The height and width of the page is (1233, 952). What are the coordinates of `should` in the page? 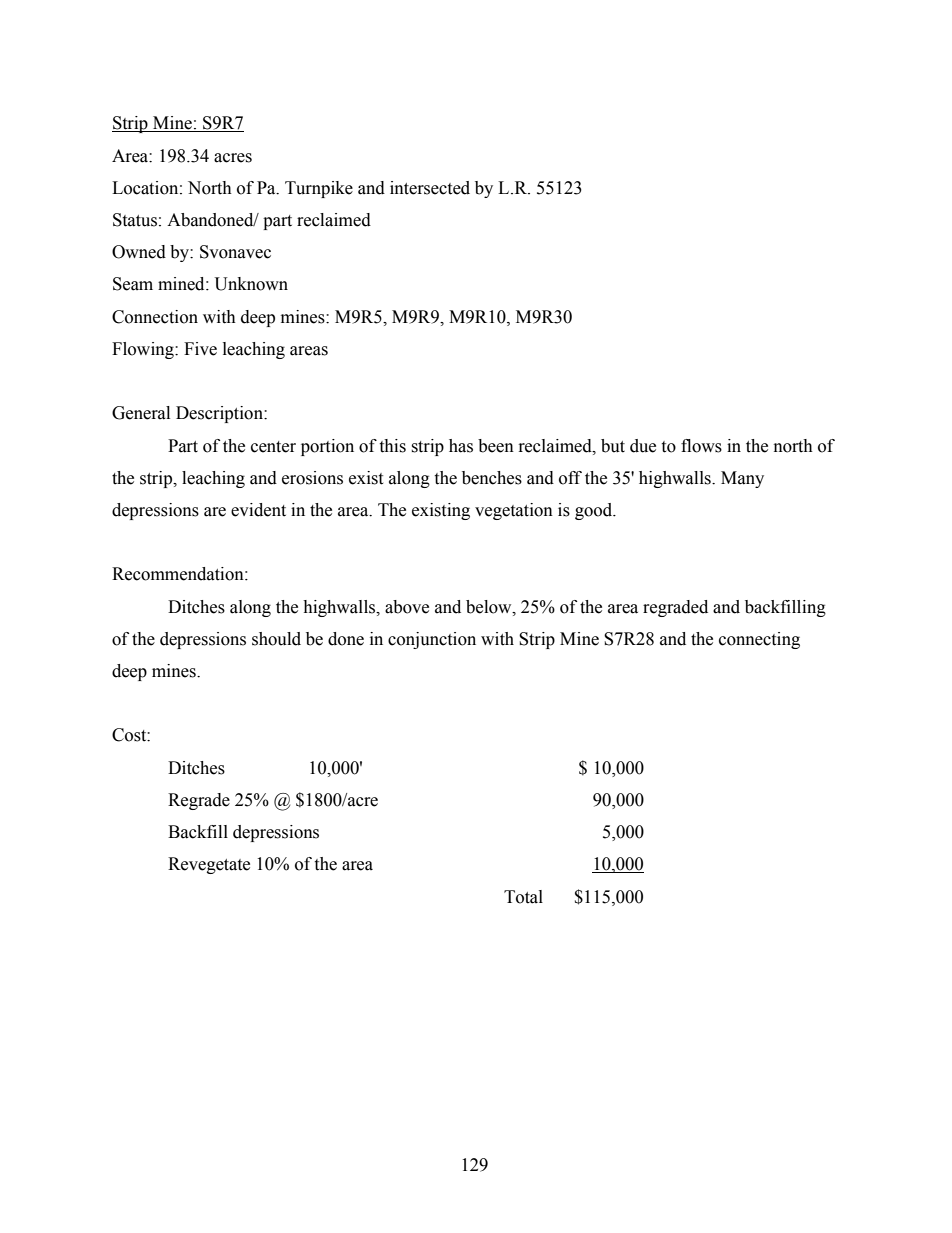 It's located at (276, 639).
